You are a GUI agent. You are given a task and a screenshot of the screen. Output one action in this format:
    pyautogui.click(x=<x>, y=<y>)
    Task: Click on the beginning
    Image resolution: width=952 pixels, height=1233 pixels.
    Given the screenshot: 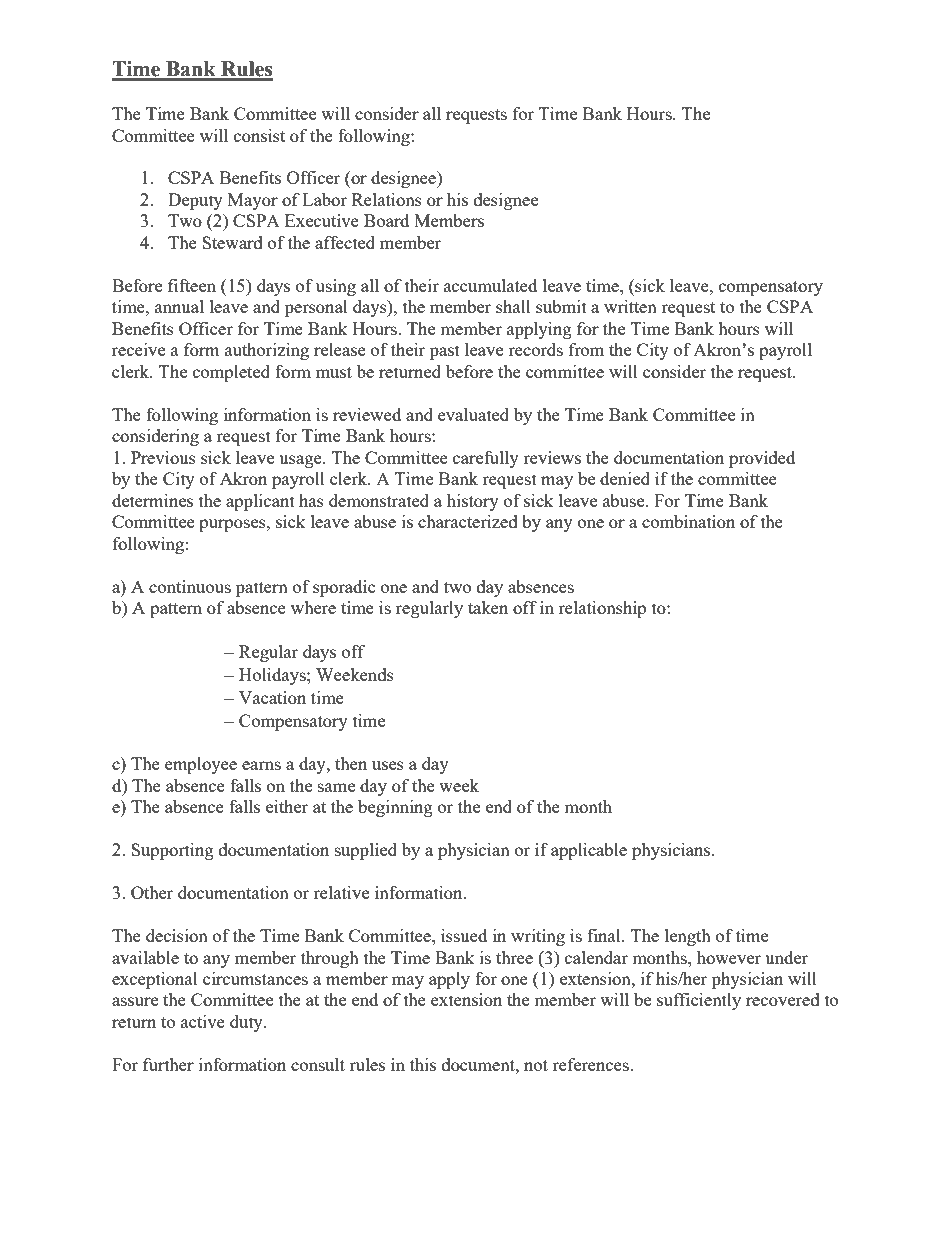 What is the action you would take?
    pyautogui.click(x=395, y=808)
